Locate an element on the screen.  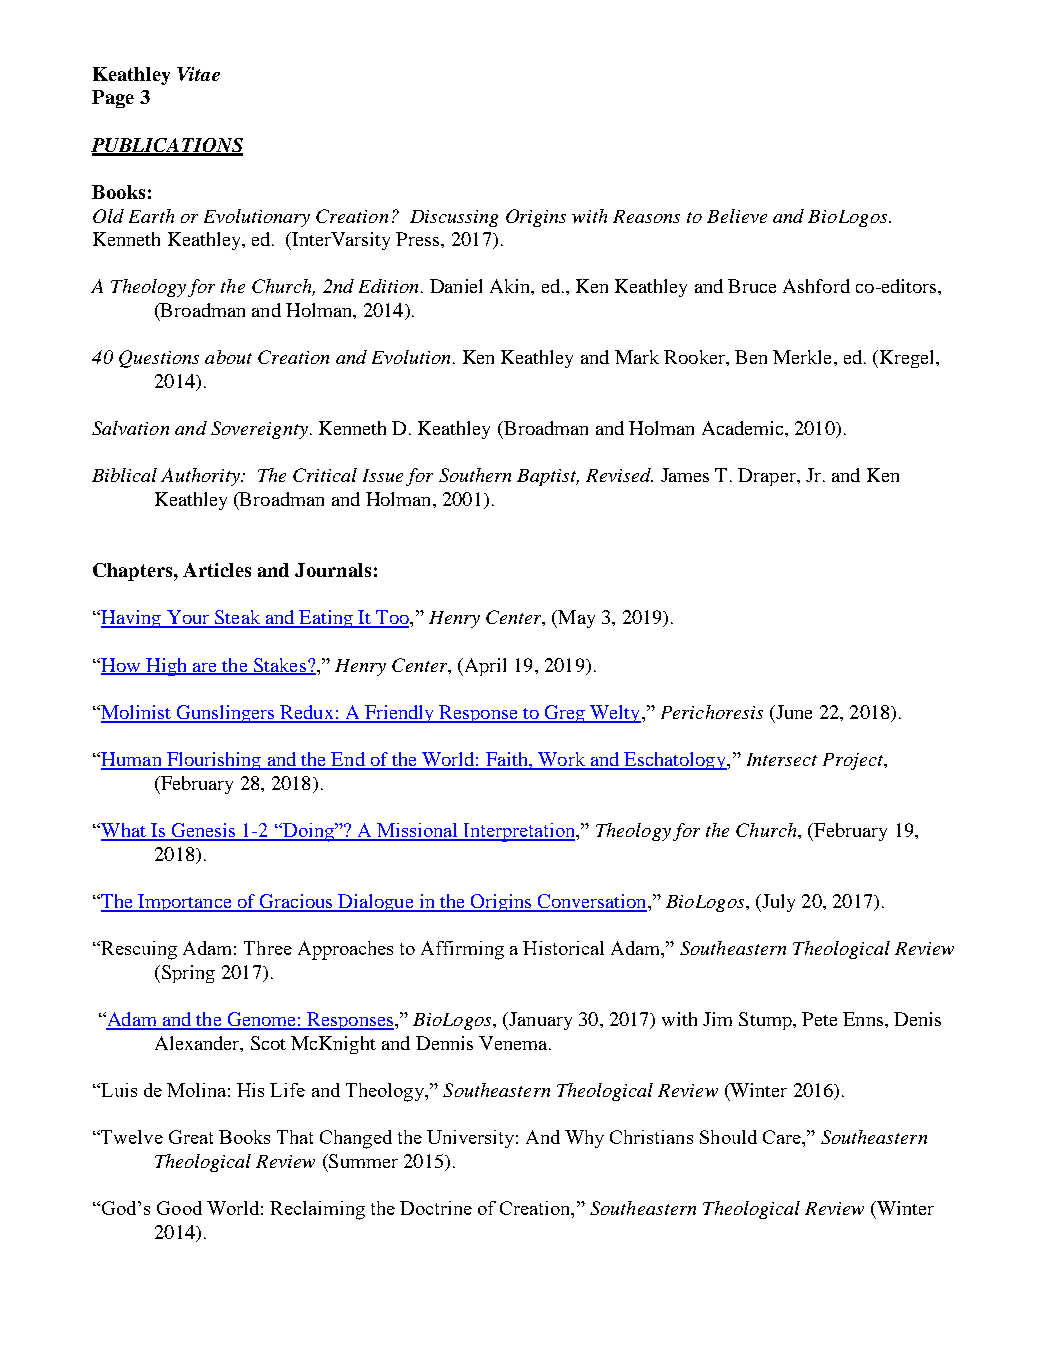
Good is located at coordinates (179, 1208).
